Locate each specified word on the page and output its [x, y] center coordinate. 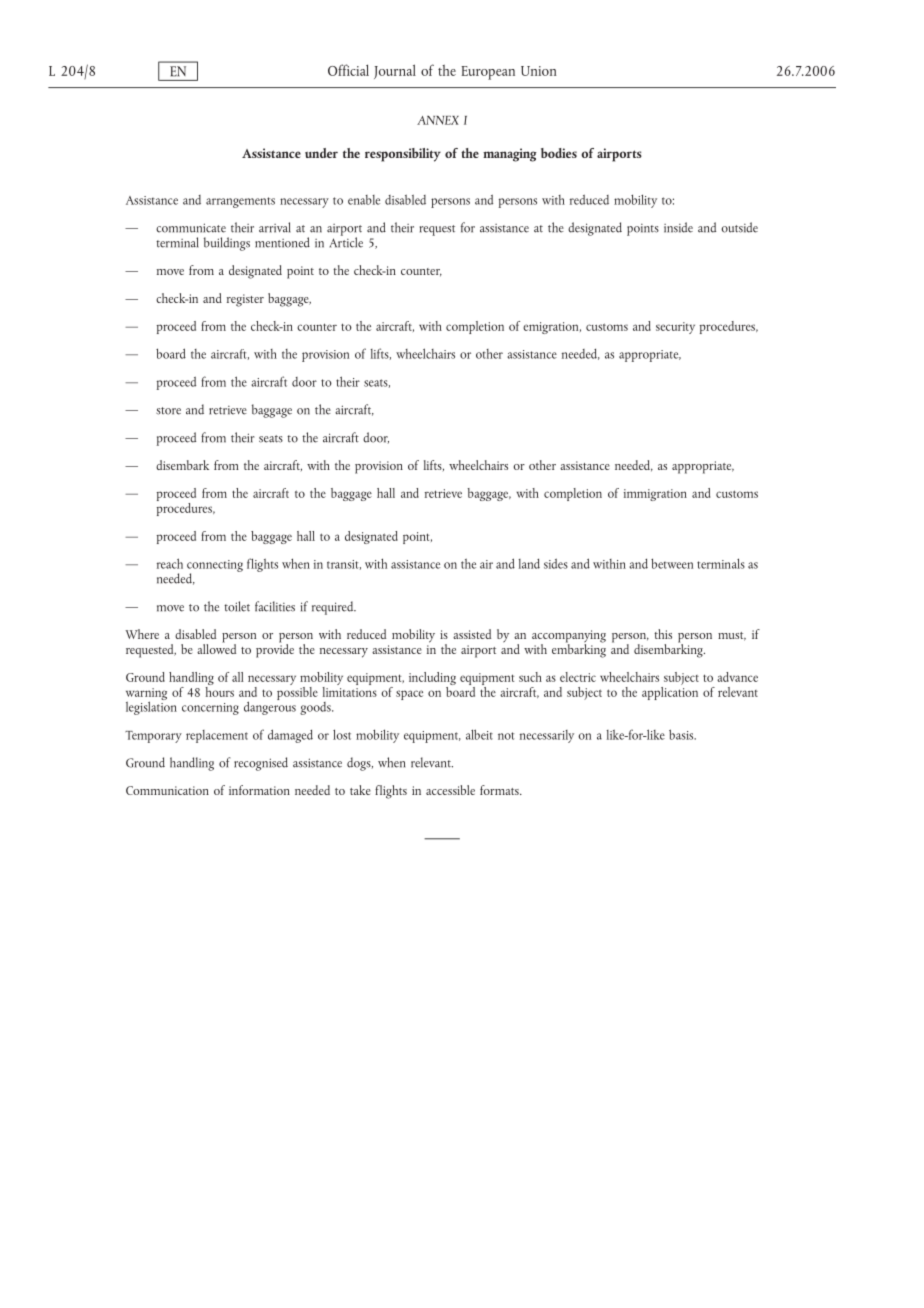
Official [348, 70]
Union [539, 71]
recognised [261, 764]
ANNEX [438, 120]
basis [682, 734]
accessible [450, 790]
